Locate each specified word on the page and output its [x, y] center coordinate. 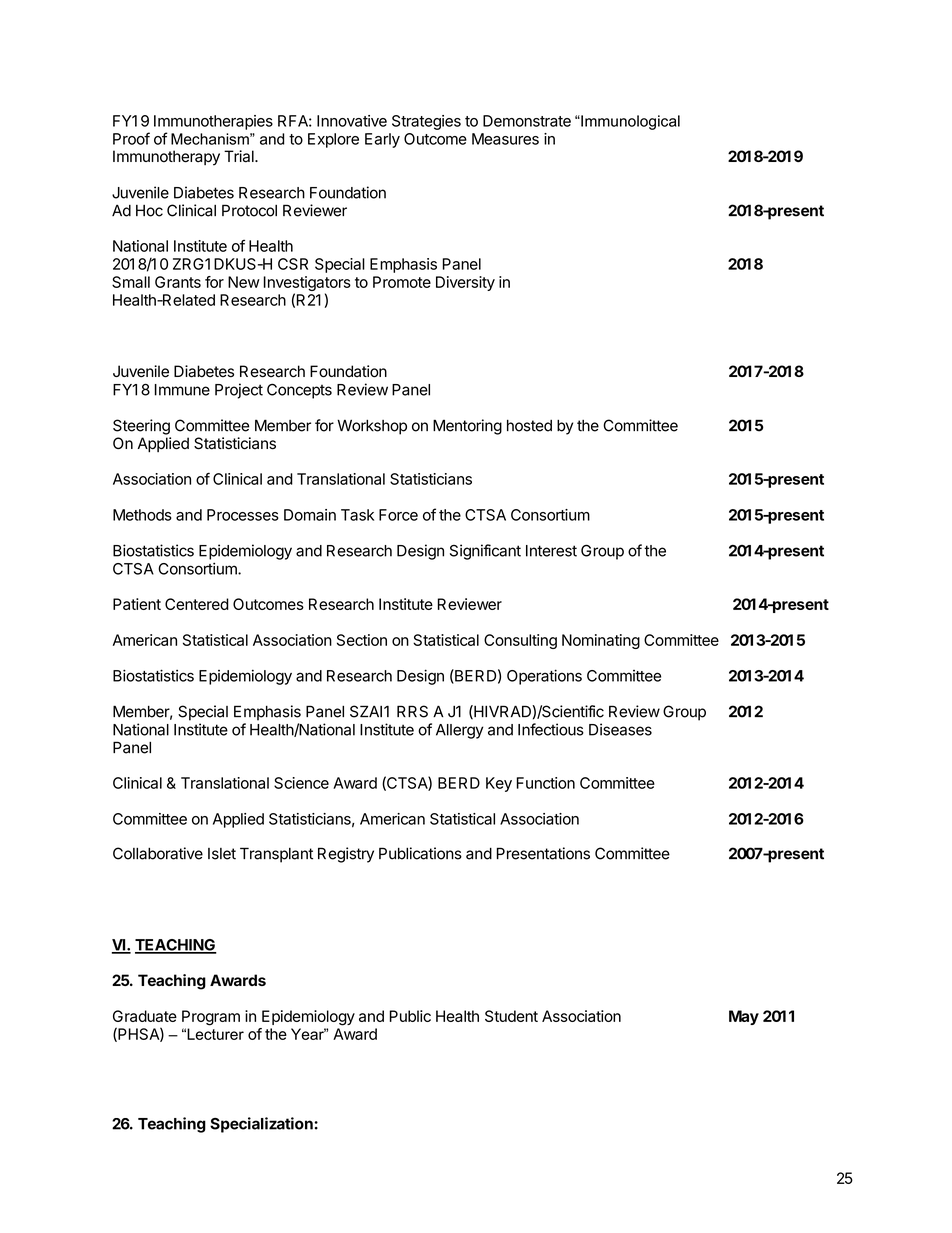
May [744, 1017]
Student [511, 1016]
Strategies [426, 122]
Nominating [601, 641]
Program [211, 1018]
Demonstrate [527, 121]
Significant [485, 552]
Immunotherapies [213, 122]
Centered [197, 604]
